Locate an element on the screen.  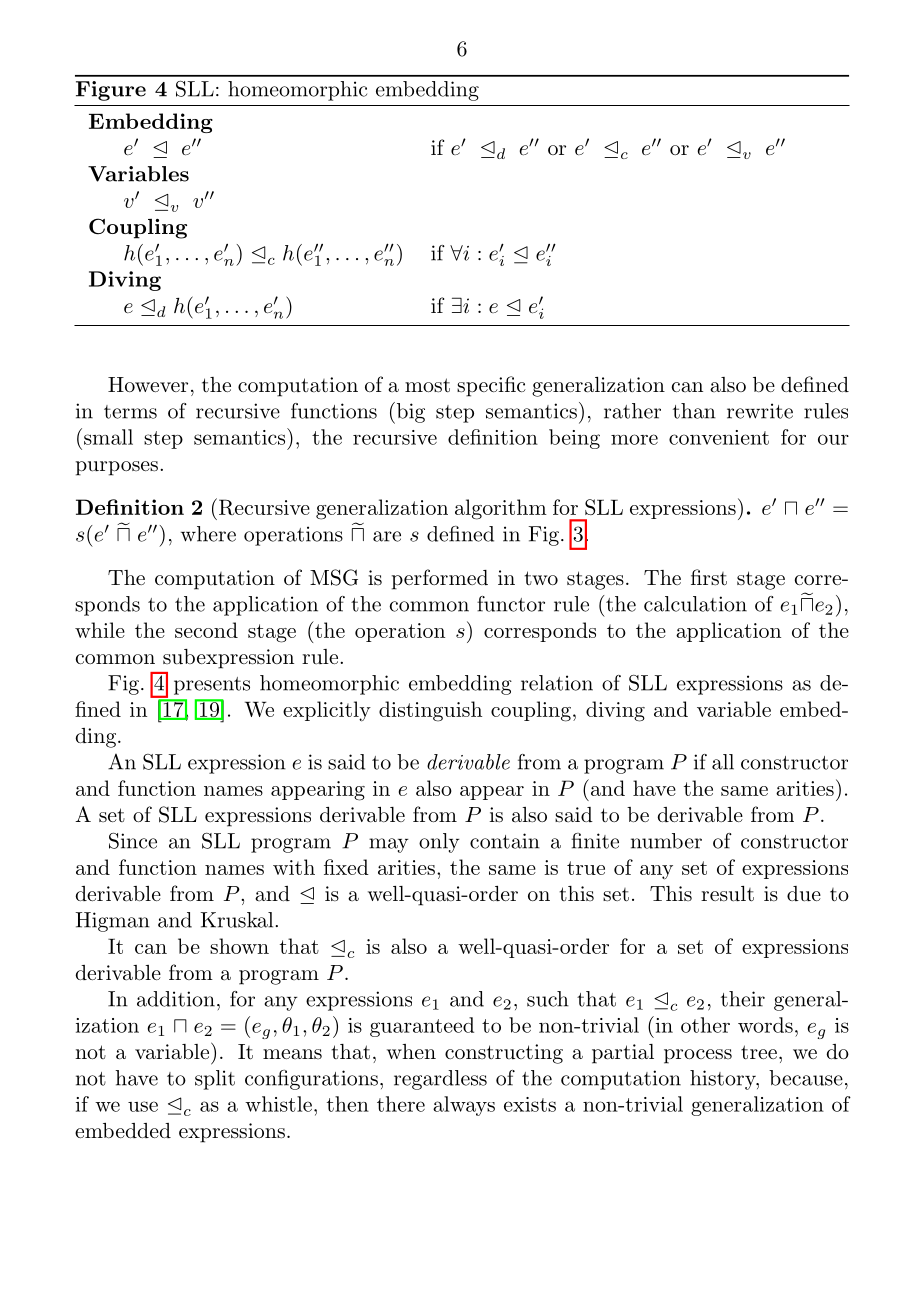
second is located at coordinates (206, 630).
